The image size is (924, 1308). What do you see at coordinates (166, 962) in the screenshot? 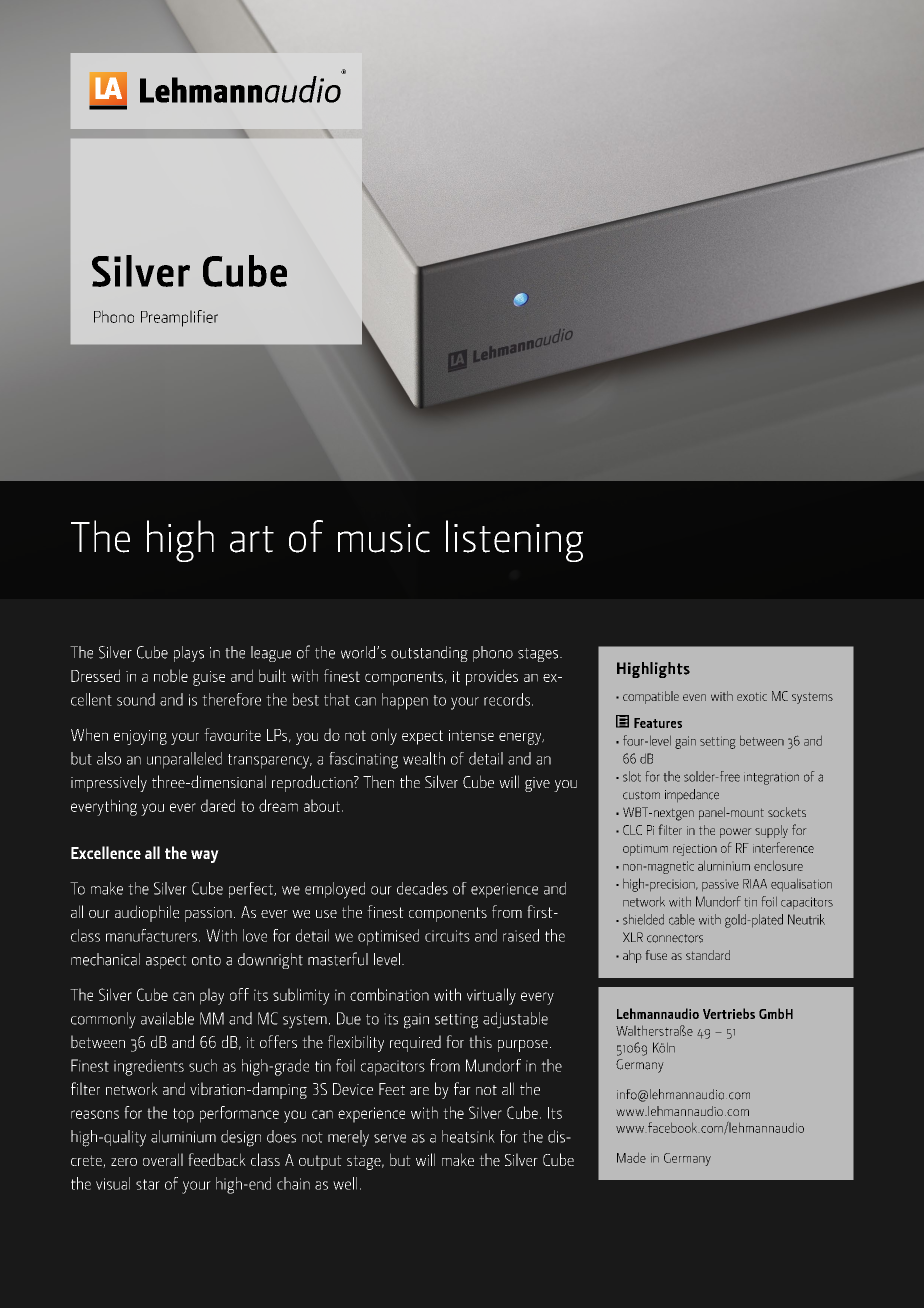
I see `aspect` at bounding box center [166, 962].
